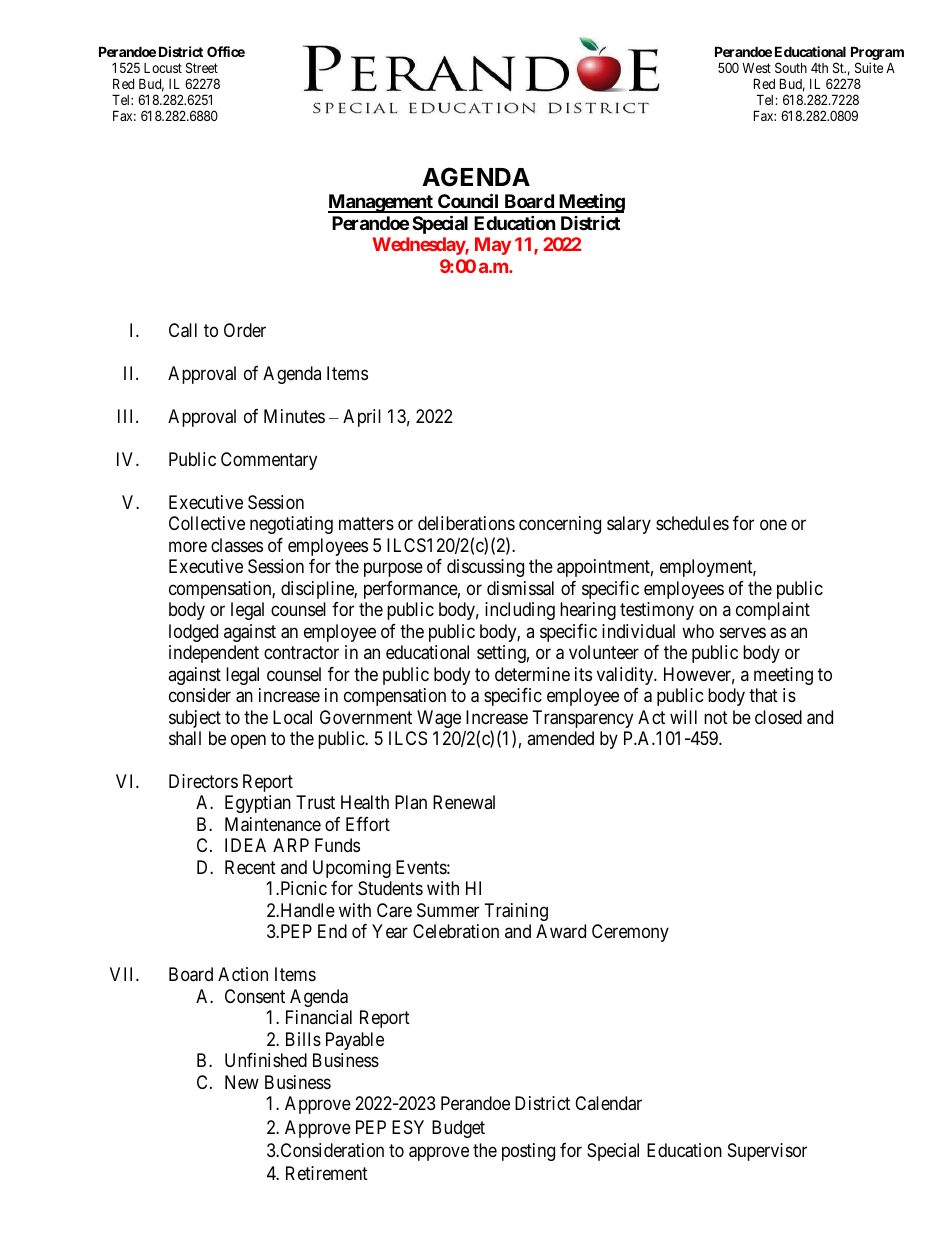 The image size is (952, 1233). Describe the element at coordinates (266, 1060) in the document. I see `Unfinished` at that location.
